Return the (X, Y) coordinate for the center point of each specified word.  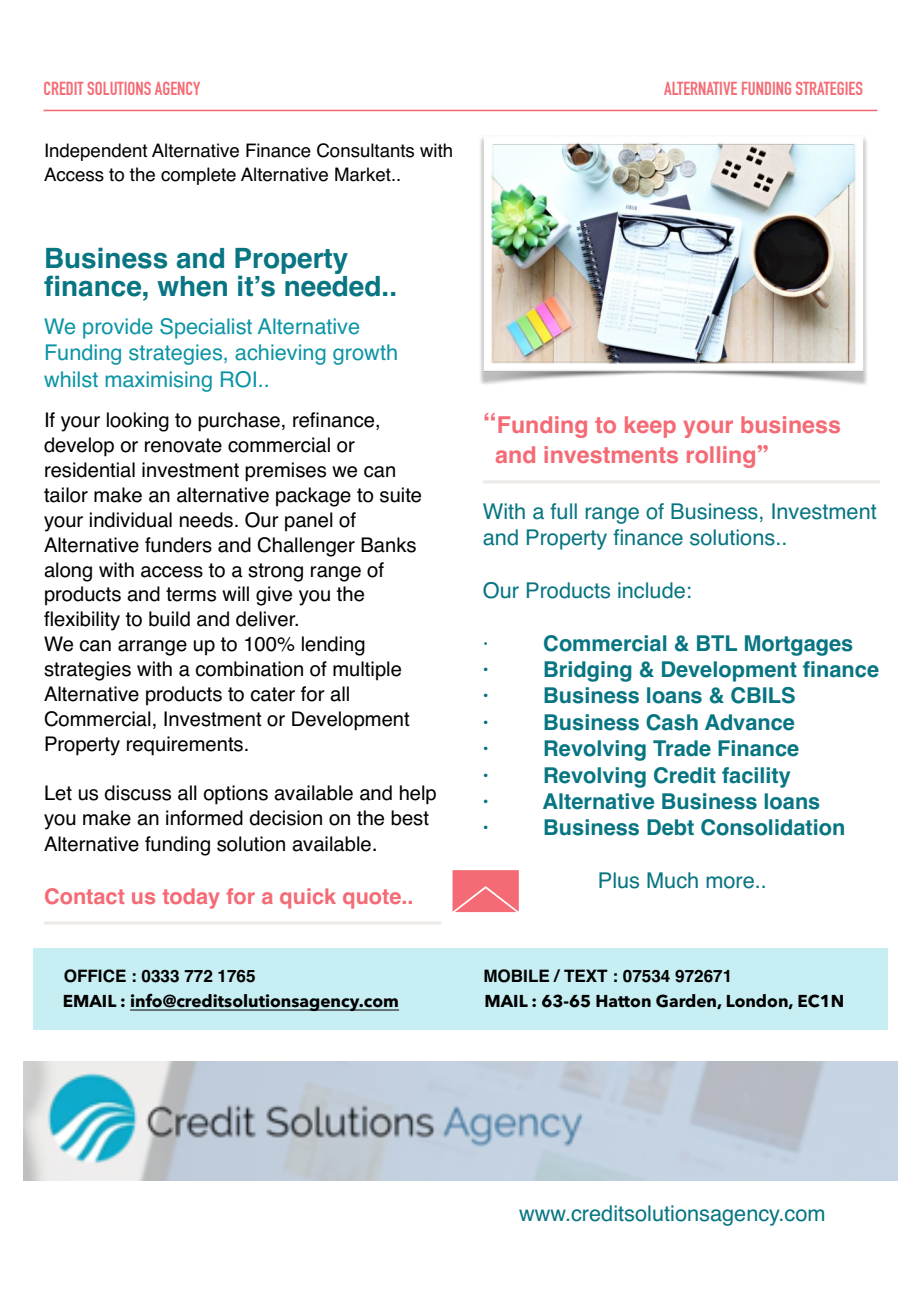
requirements (185, 746)
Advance (749, 722)
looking (138, 422)
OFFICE (95, 976)
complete (198, 176)
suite (400, 495)
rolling (721, 457)
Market (364, 174)
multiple (367, 671)
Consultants (365, 150)
